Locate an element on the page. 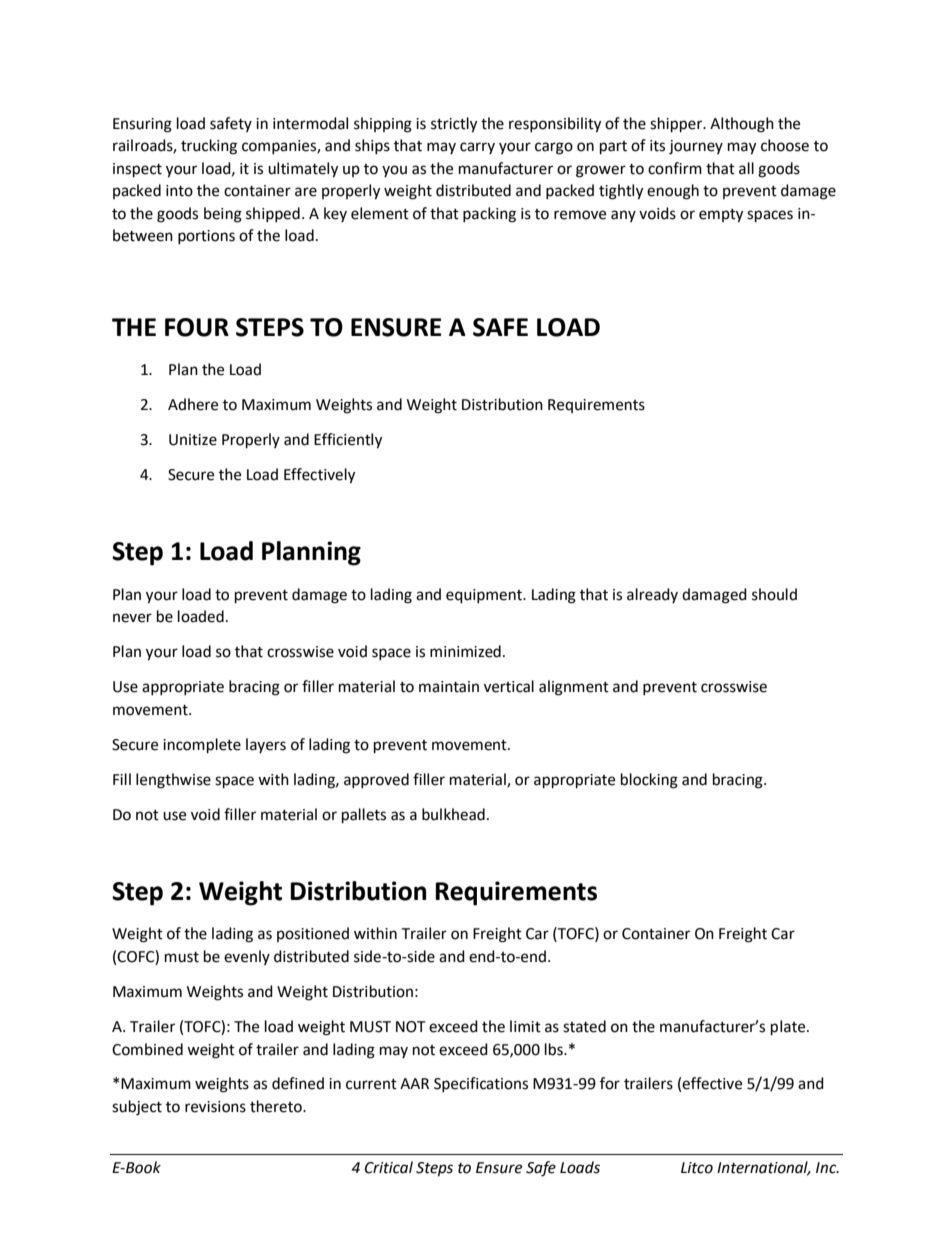 This image has height=1233, width=952. evenly is located at coordinates (247, 957).
